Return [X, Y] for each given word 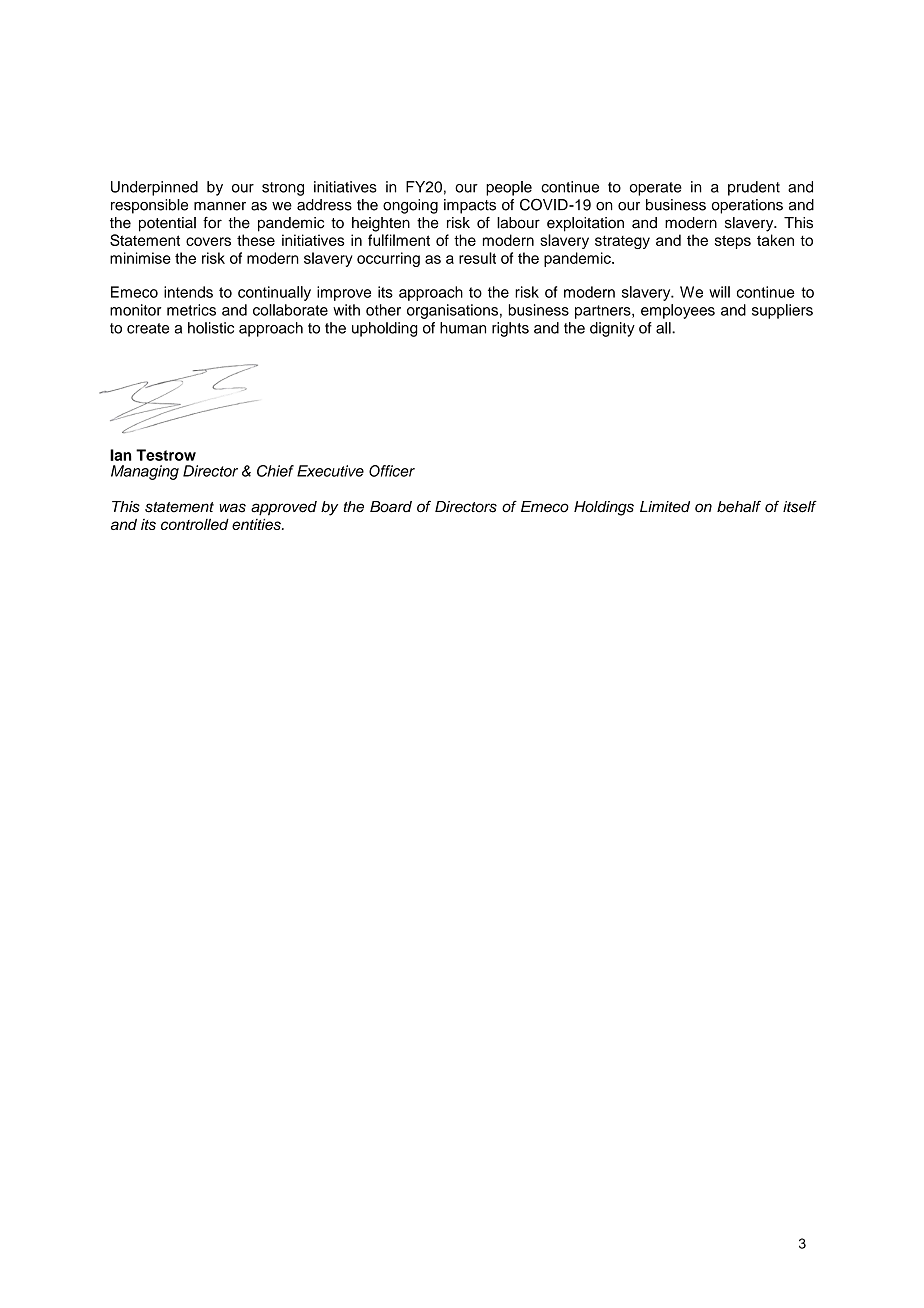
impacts [470, 206]
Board [391, 507]
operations [747, 206]
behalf [739, 506]
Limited [665, 507]
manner [220, 206]
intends [188, 292]
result [477, 258]
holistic [211, 328]
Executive [330, 471]
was [232, 508]
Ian [121, 455]
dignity [612, 329]
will [719, 292]
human [463, 328]
